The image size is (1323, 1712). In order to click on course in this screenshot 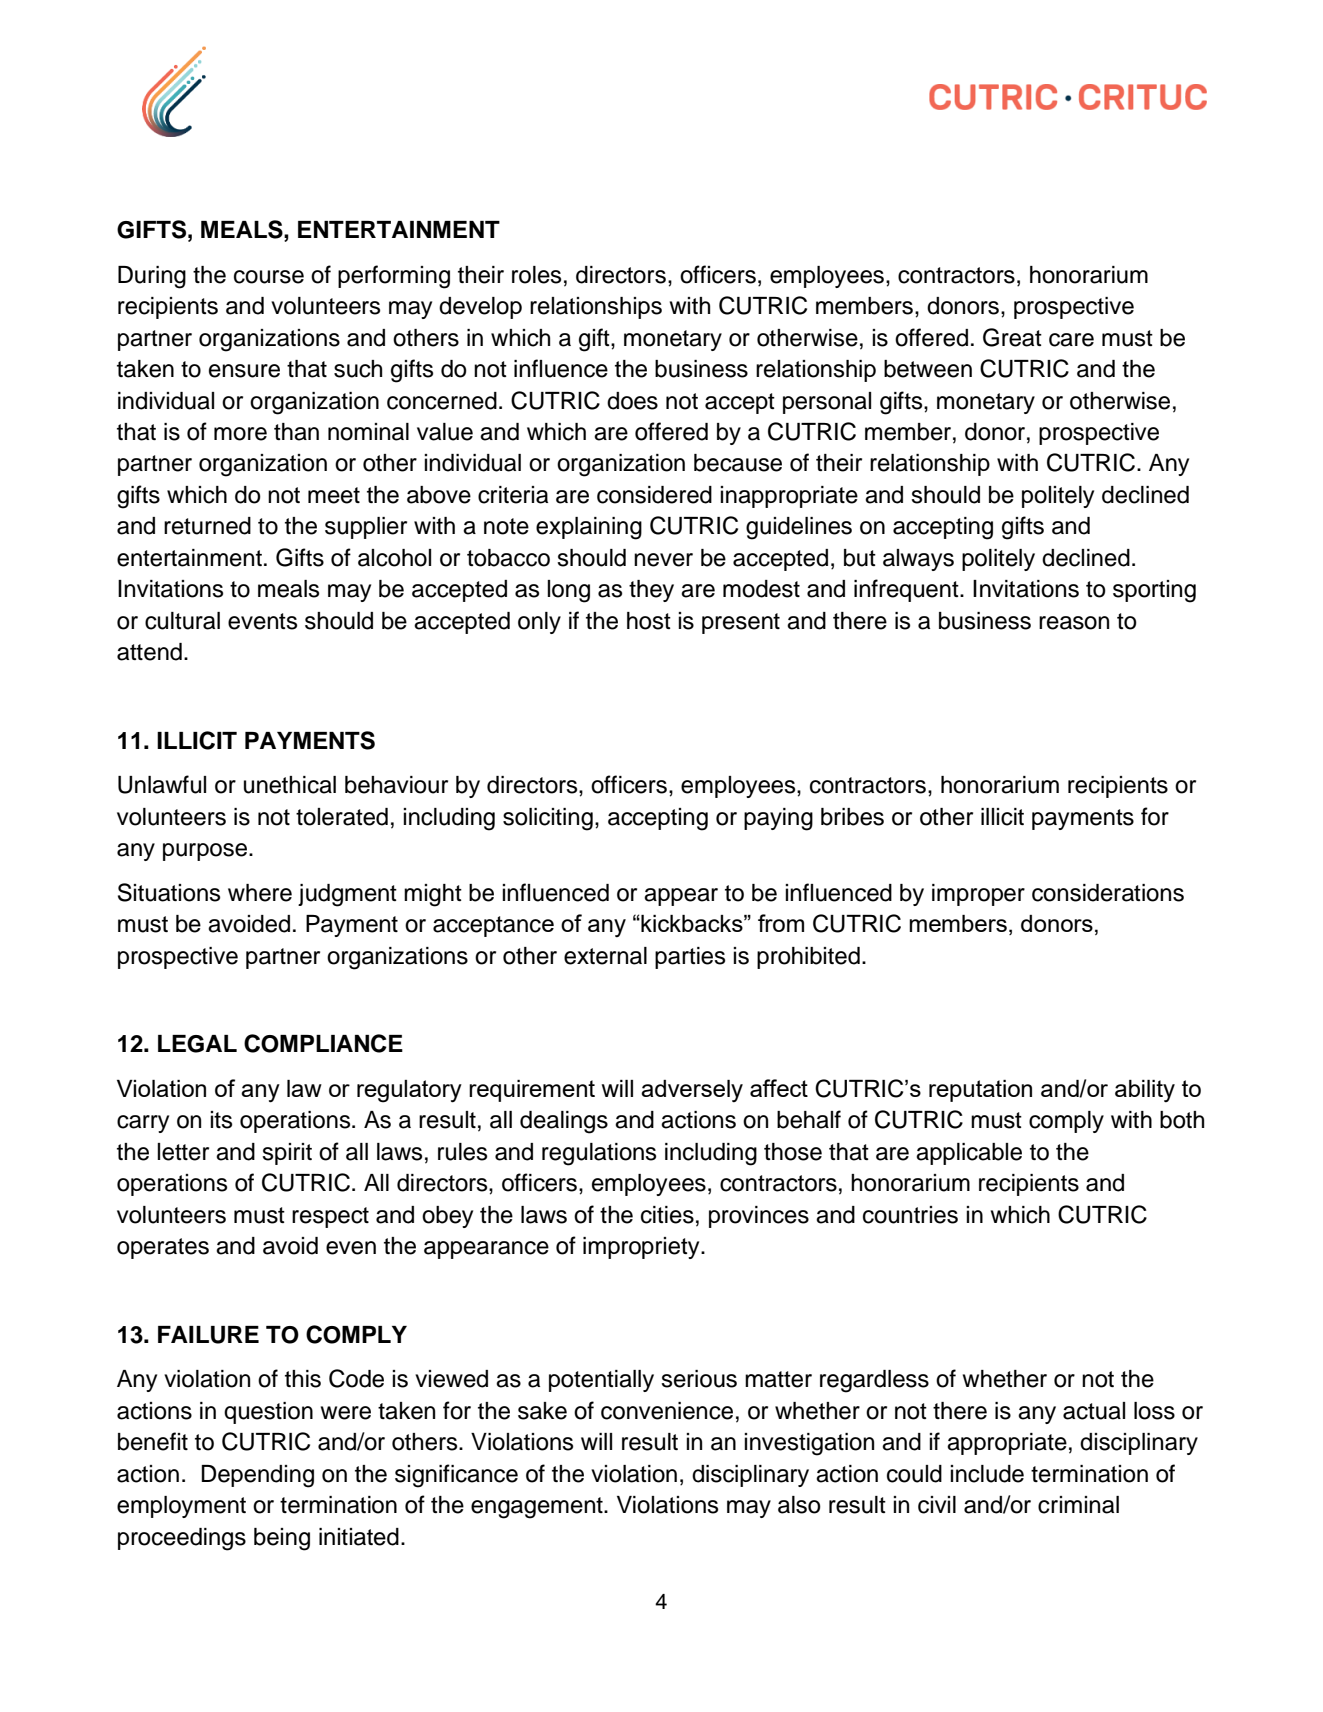, I will do `click(269, 277)`.
